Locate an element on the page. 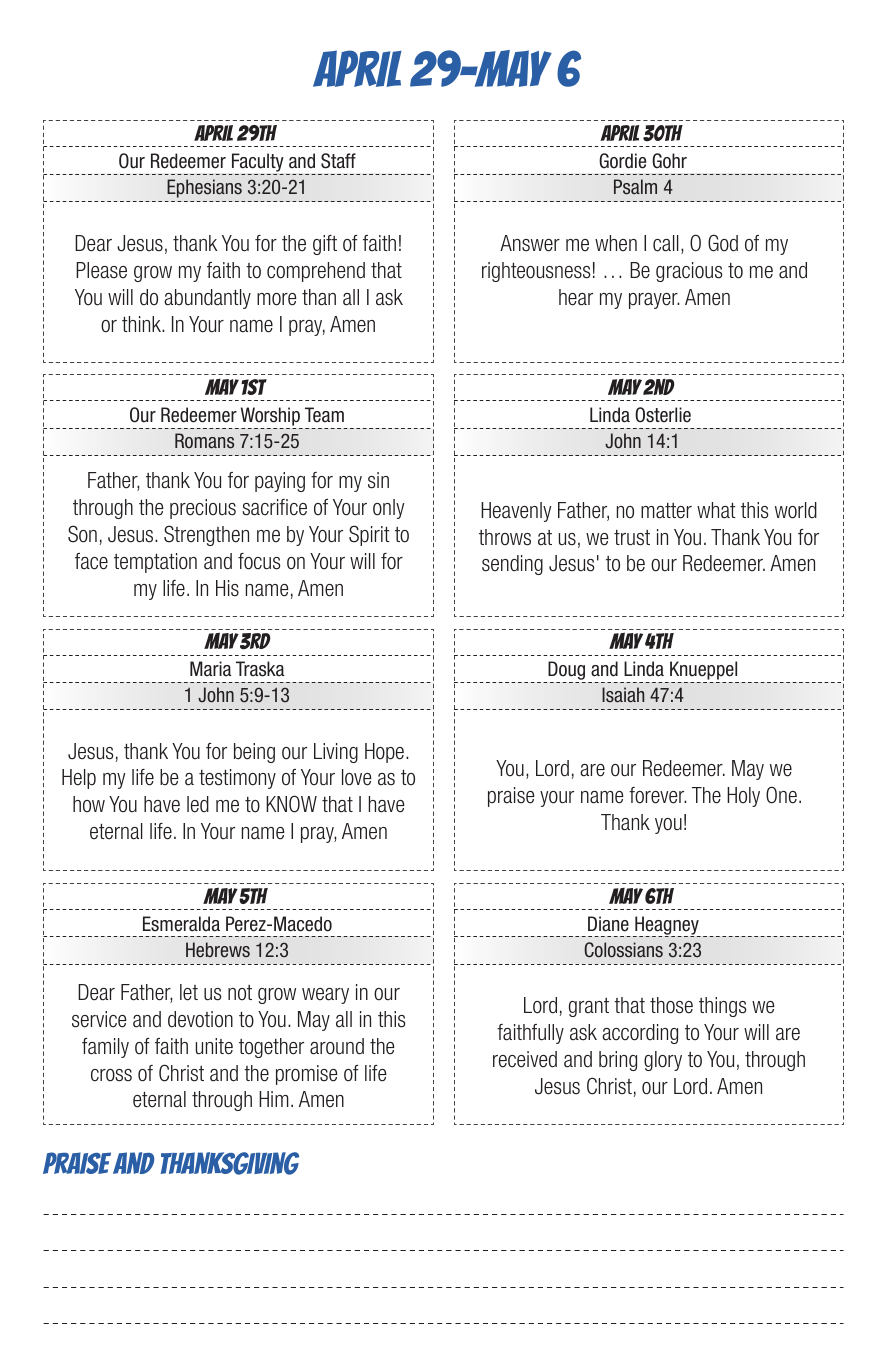 This image has height=1372, width=887. Hope is located at coordinates (384, 753).
